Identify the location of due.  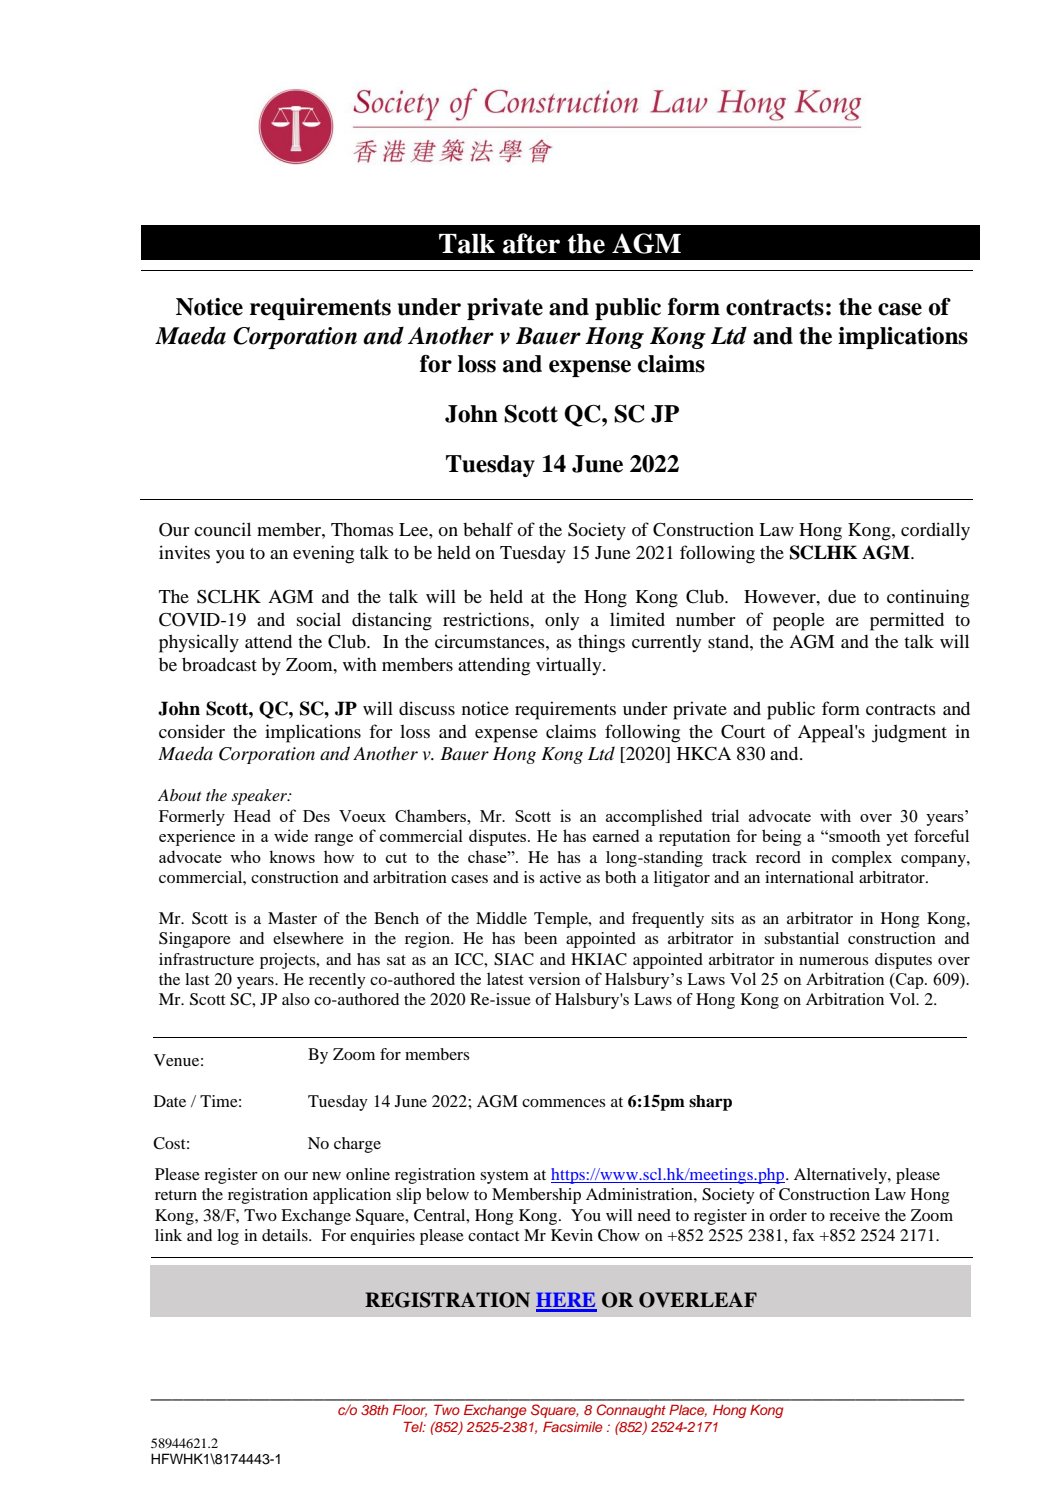
(842, 596).
